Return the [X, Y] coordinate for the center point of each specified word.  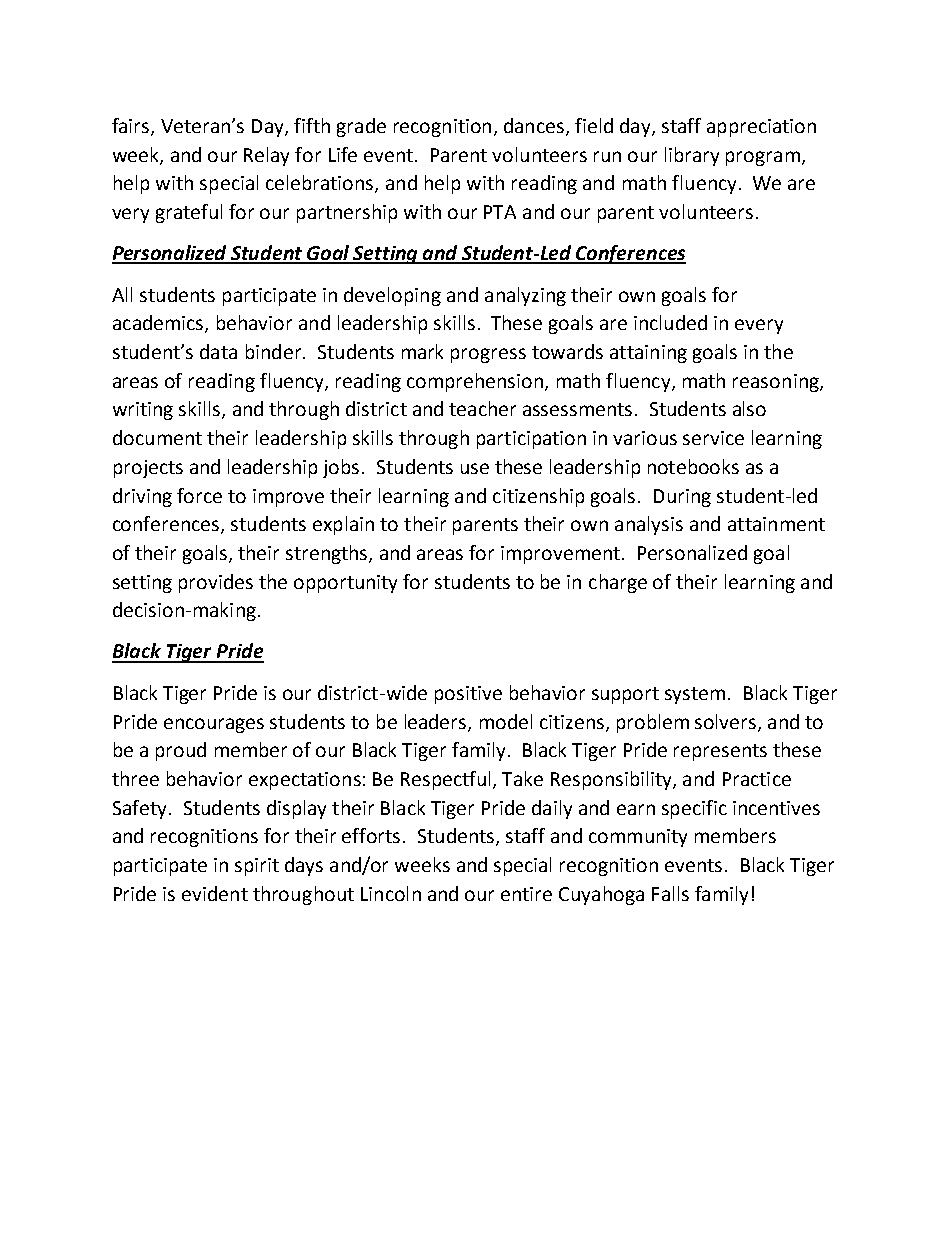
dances [535, 127]
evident [215, 893]
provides [216, 583]
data [218, 351]
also [749, 408]
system [695, 695]
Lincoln [391, 893]
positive [468, 695]
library [692, 156]
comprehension [475, 382]
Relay [266, 156]
